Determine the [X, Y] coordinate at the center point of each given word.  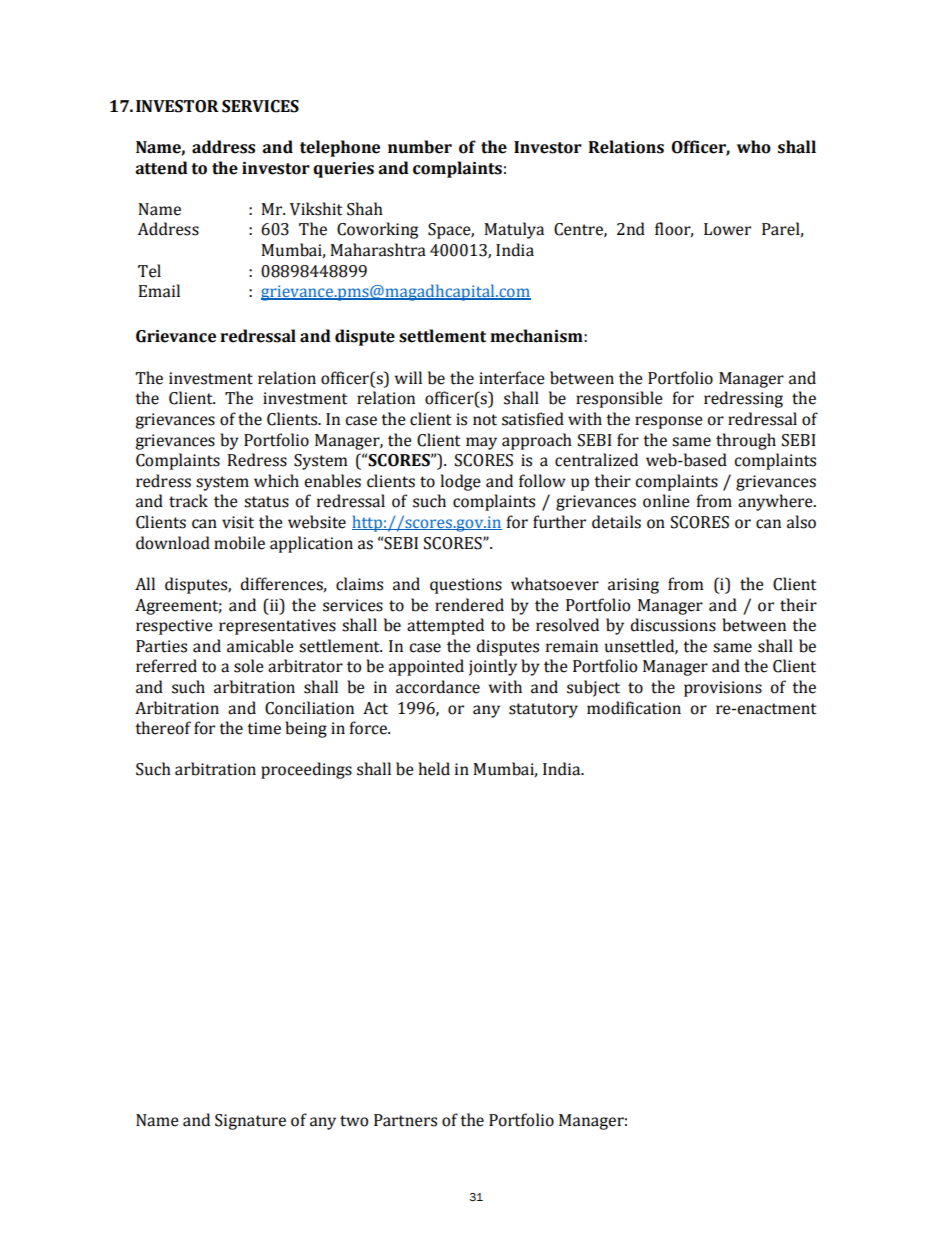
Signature [250, 1122]
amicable [260, 646]
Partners [405, 1120]
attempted [445, 626]
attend [161, 168]
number [420, 147]
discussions [673, 625]
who [754, 147]
